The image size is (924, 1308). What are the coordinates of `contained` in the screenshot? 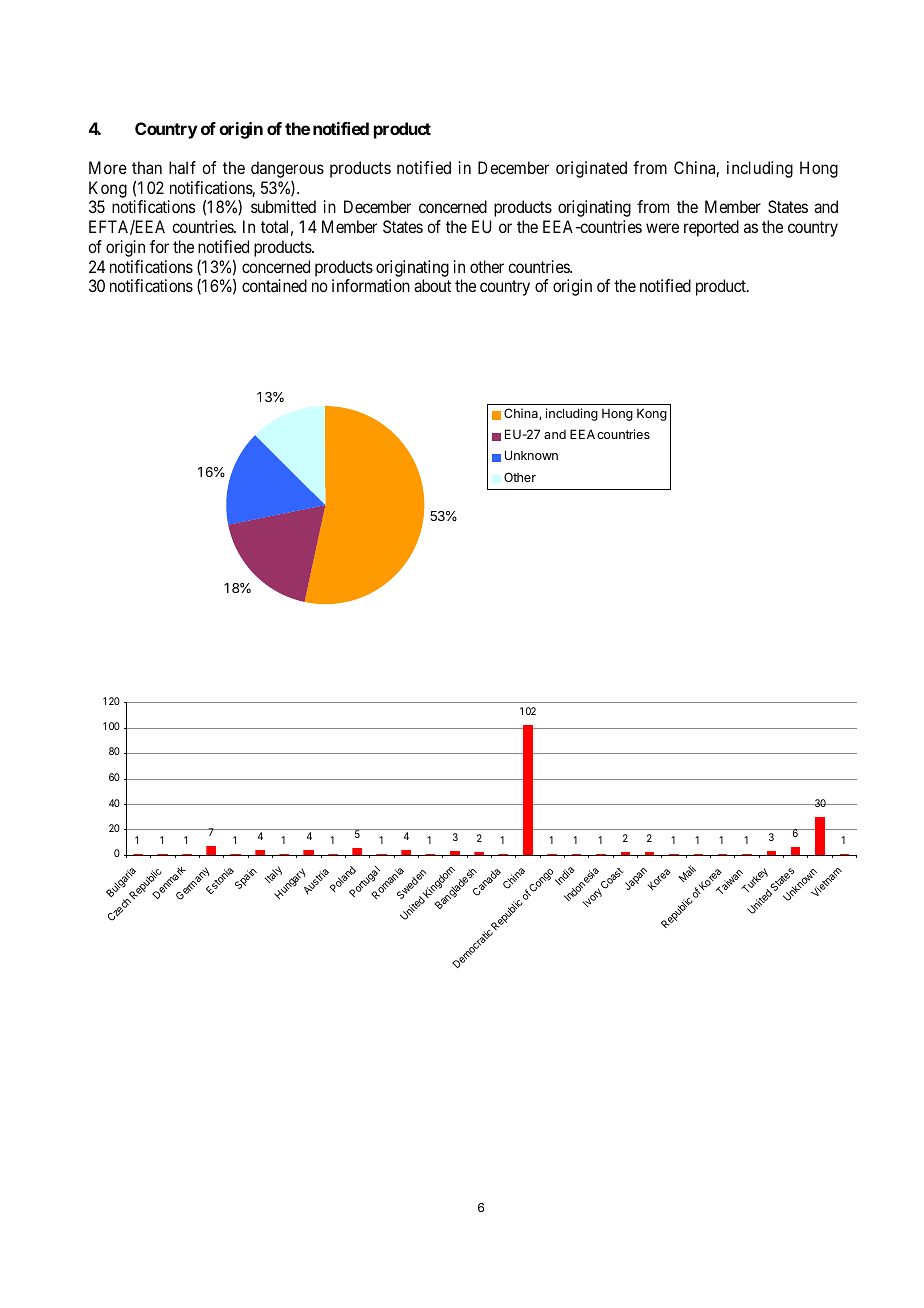 It's located at (274, 285).
